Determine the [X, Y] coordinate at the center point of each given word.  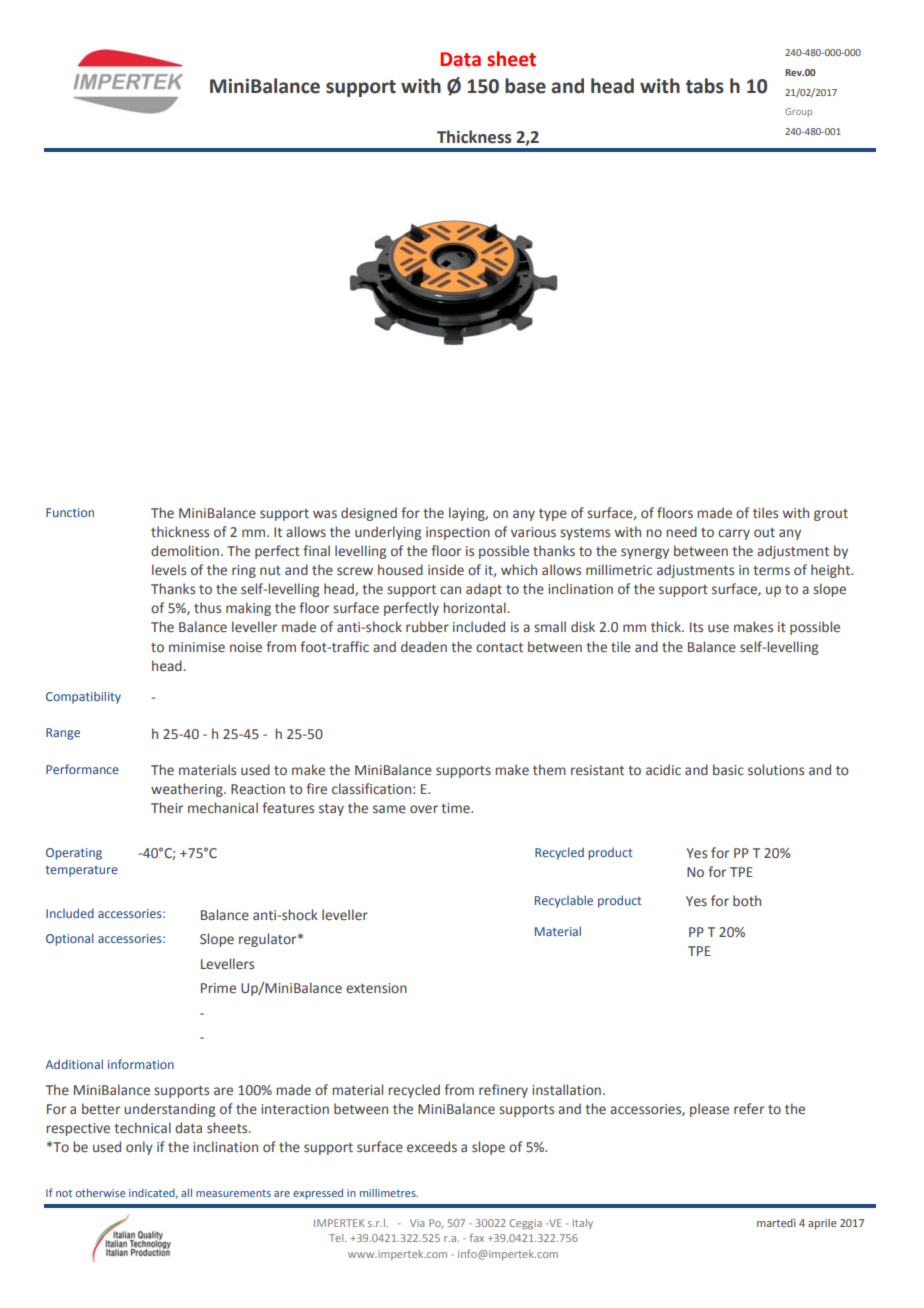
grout [831, 515]
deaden [424, 647]
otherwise [101, 1192]
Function [70, 512]
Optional [70, 939]
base [525, 86]
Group [798, 112]
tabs [705, 86]
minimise [197, 647]
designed [369, 514]
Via [417, 1223]
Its [696, 627]
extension [376, 988]
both [747, 900]
